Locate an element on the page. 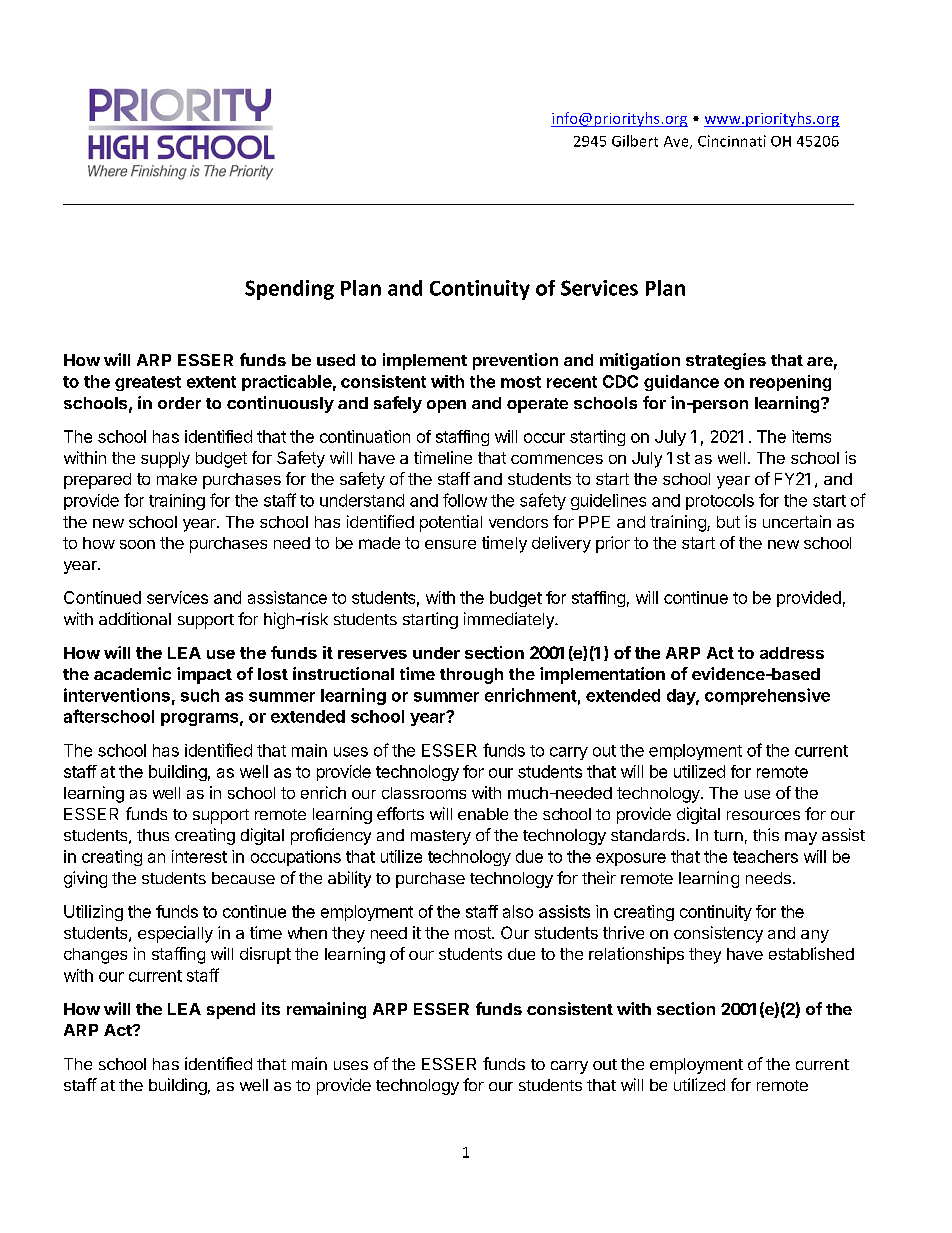  items is located at coordinates (811, 436).
